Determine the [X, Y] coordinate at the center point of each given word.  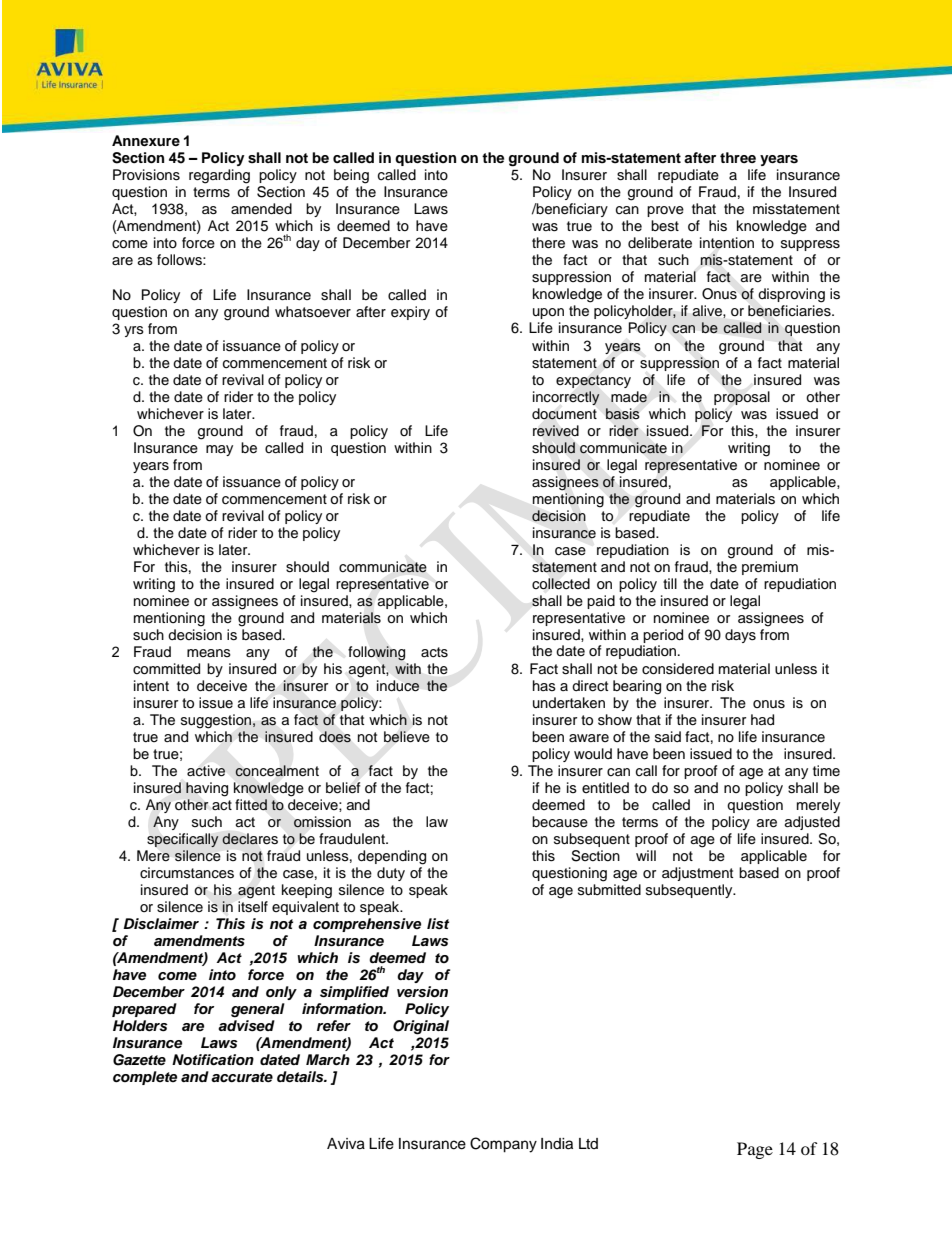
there [548, 243]
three [738, 157]
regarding [219, 176]
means [209, 653]
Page [755, 1150]
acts [434, 652]
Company [503, 1145]
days [740, 636]
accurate [242, 1077]
